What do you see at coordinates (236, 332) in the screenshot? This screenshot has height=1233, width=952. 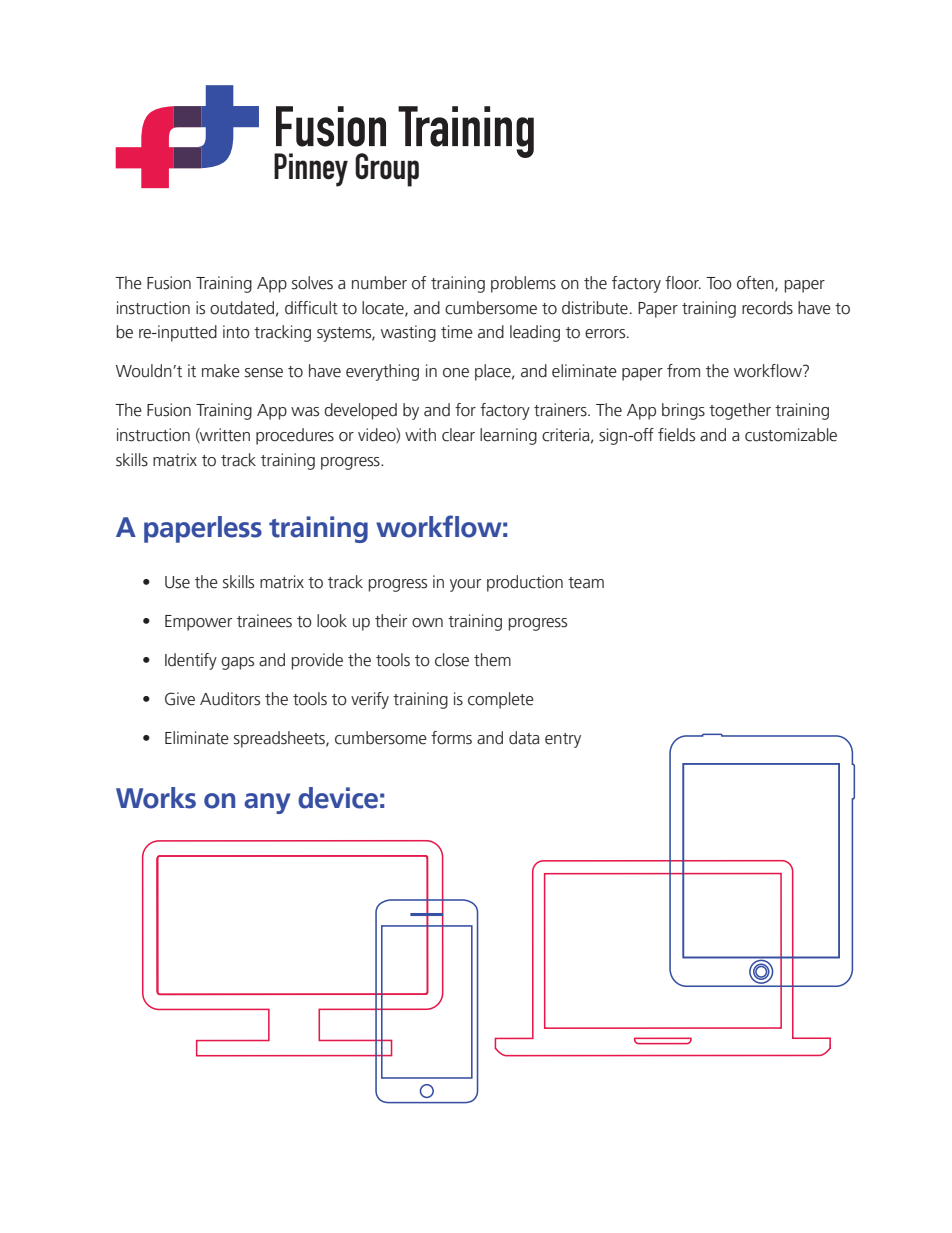 I see `into` at bounding box center [236, 332].
